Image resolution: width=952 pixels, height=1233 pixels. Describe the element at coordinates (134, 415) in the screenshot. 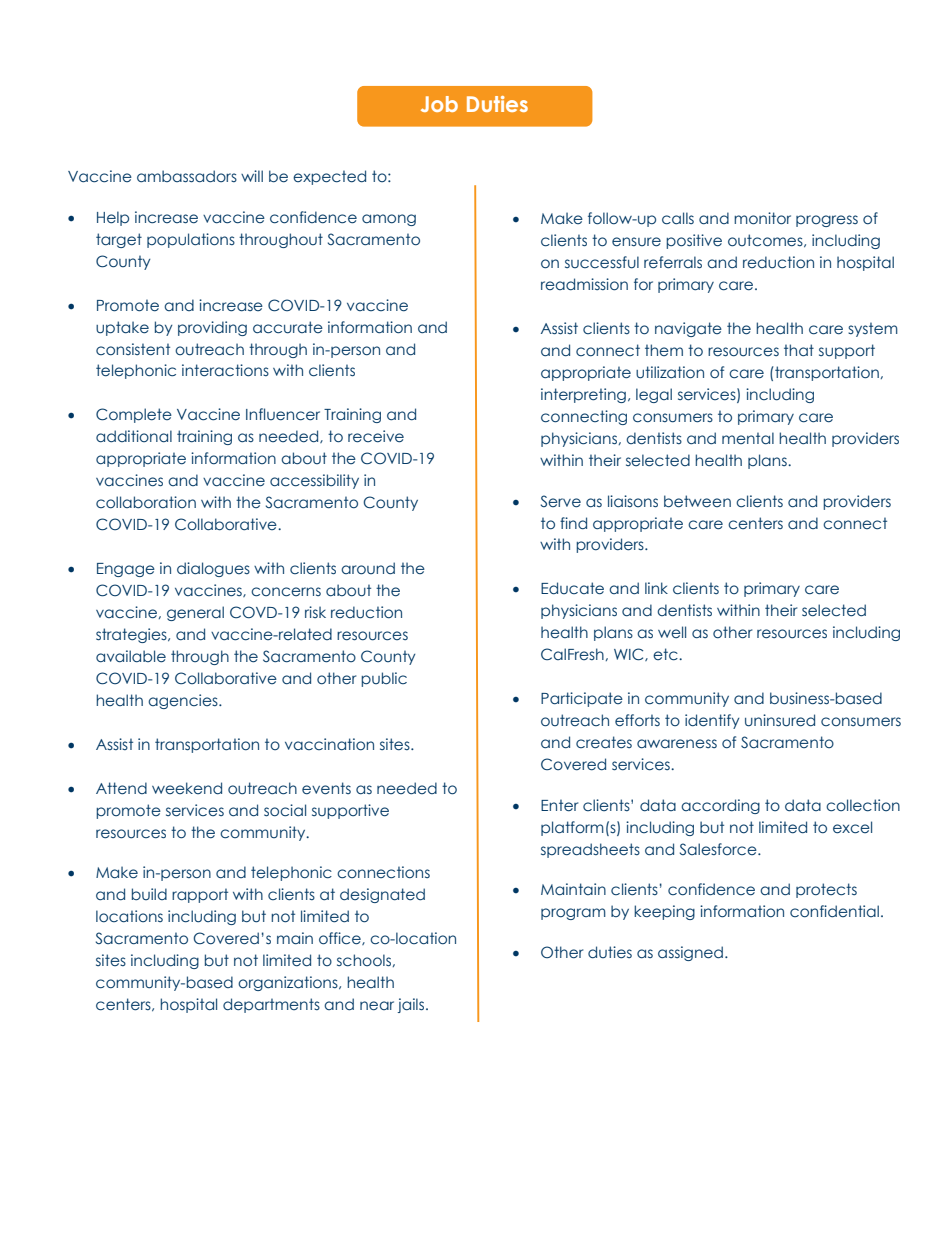

I see `Complete` at that location.
